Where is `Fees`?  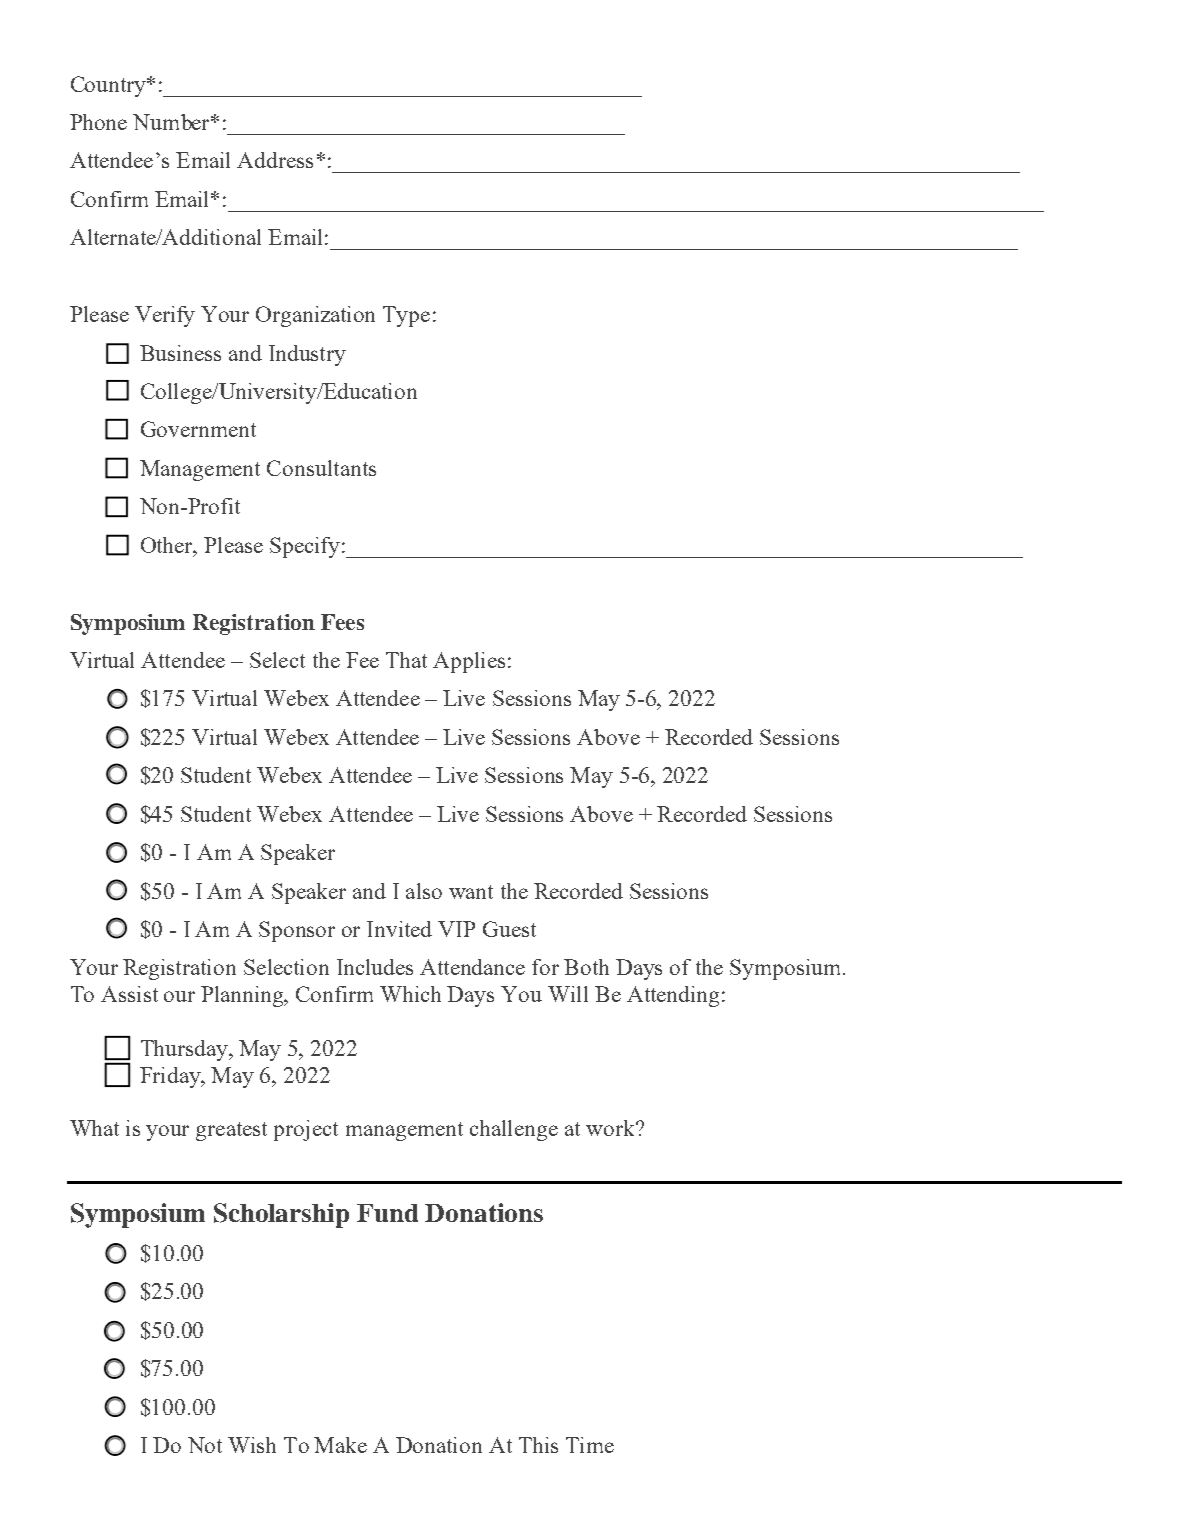 Fees is located at coordinates (342, 622).
